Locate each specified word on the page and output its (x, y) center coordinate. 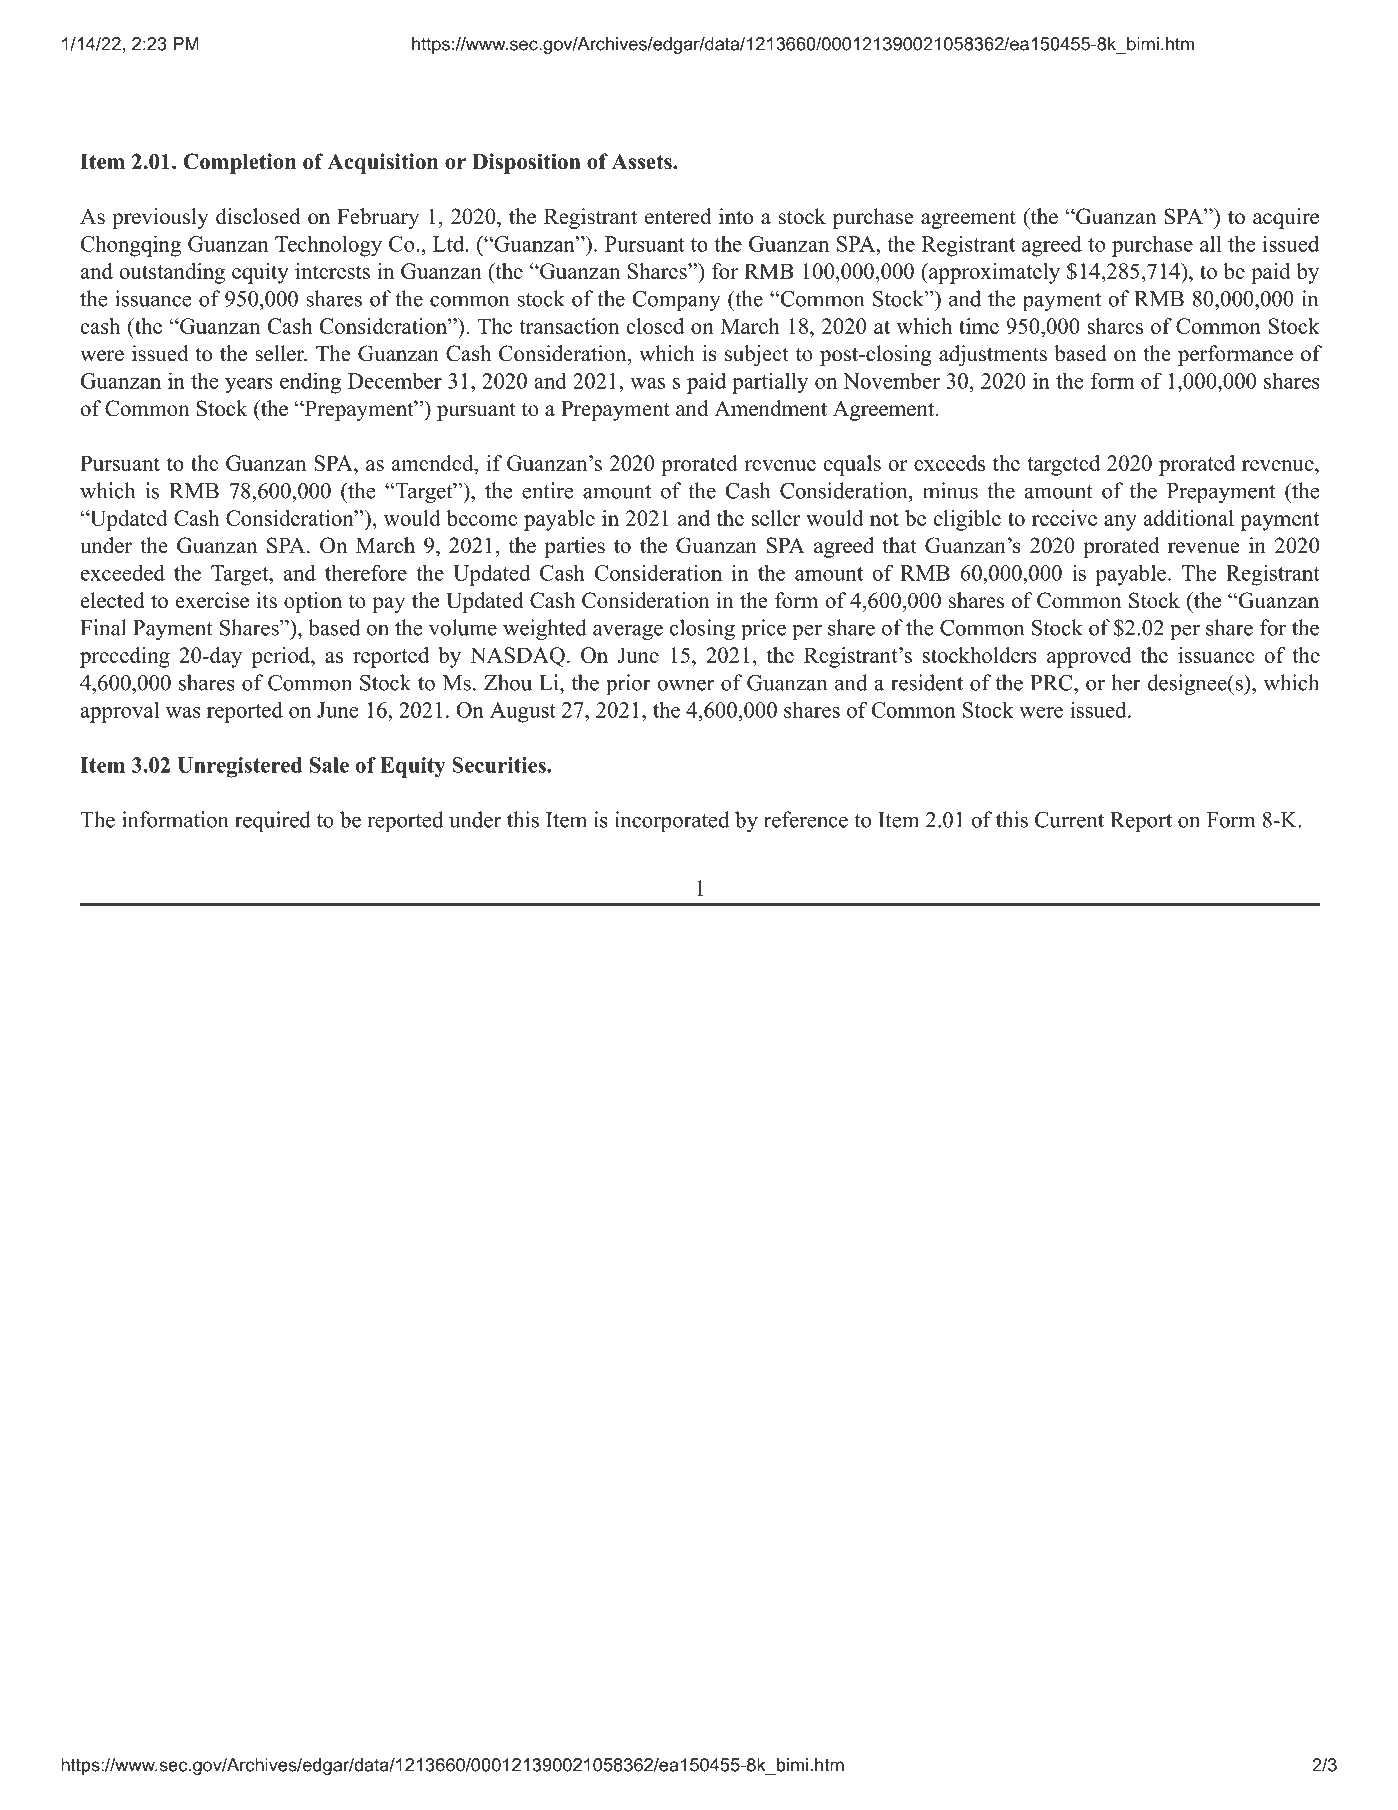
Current (1069, 819)
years (249, 386)
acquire (1286, 218)
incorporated (672, 821)
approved (1089, 657)
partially (770, 383)
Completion (239, 163)
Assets (643, 162)
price (763, 629)
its (267, 600)
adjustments (993, 355)
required (273, 821)
